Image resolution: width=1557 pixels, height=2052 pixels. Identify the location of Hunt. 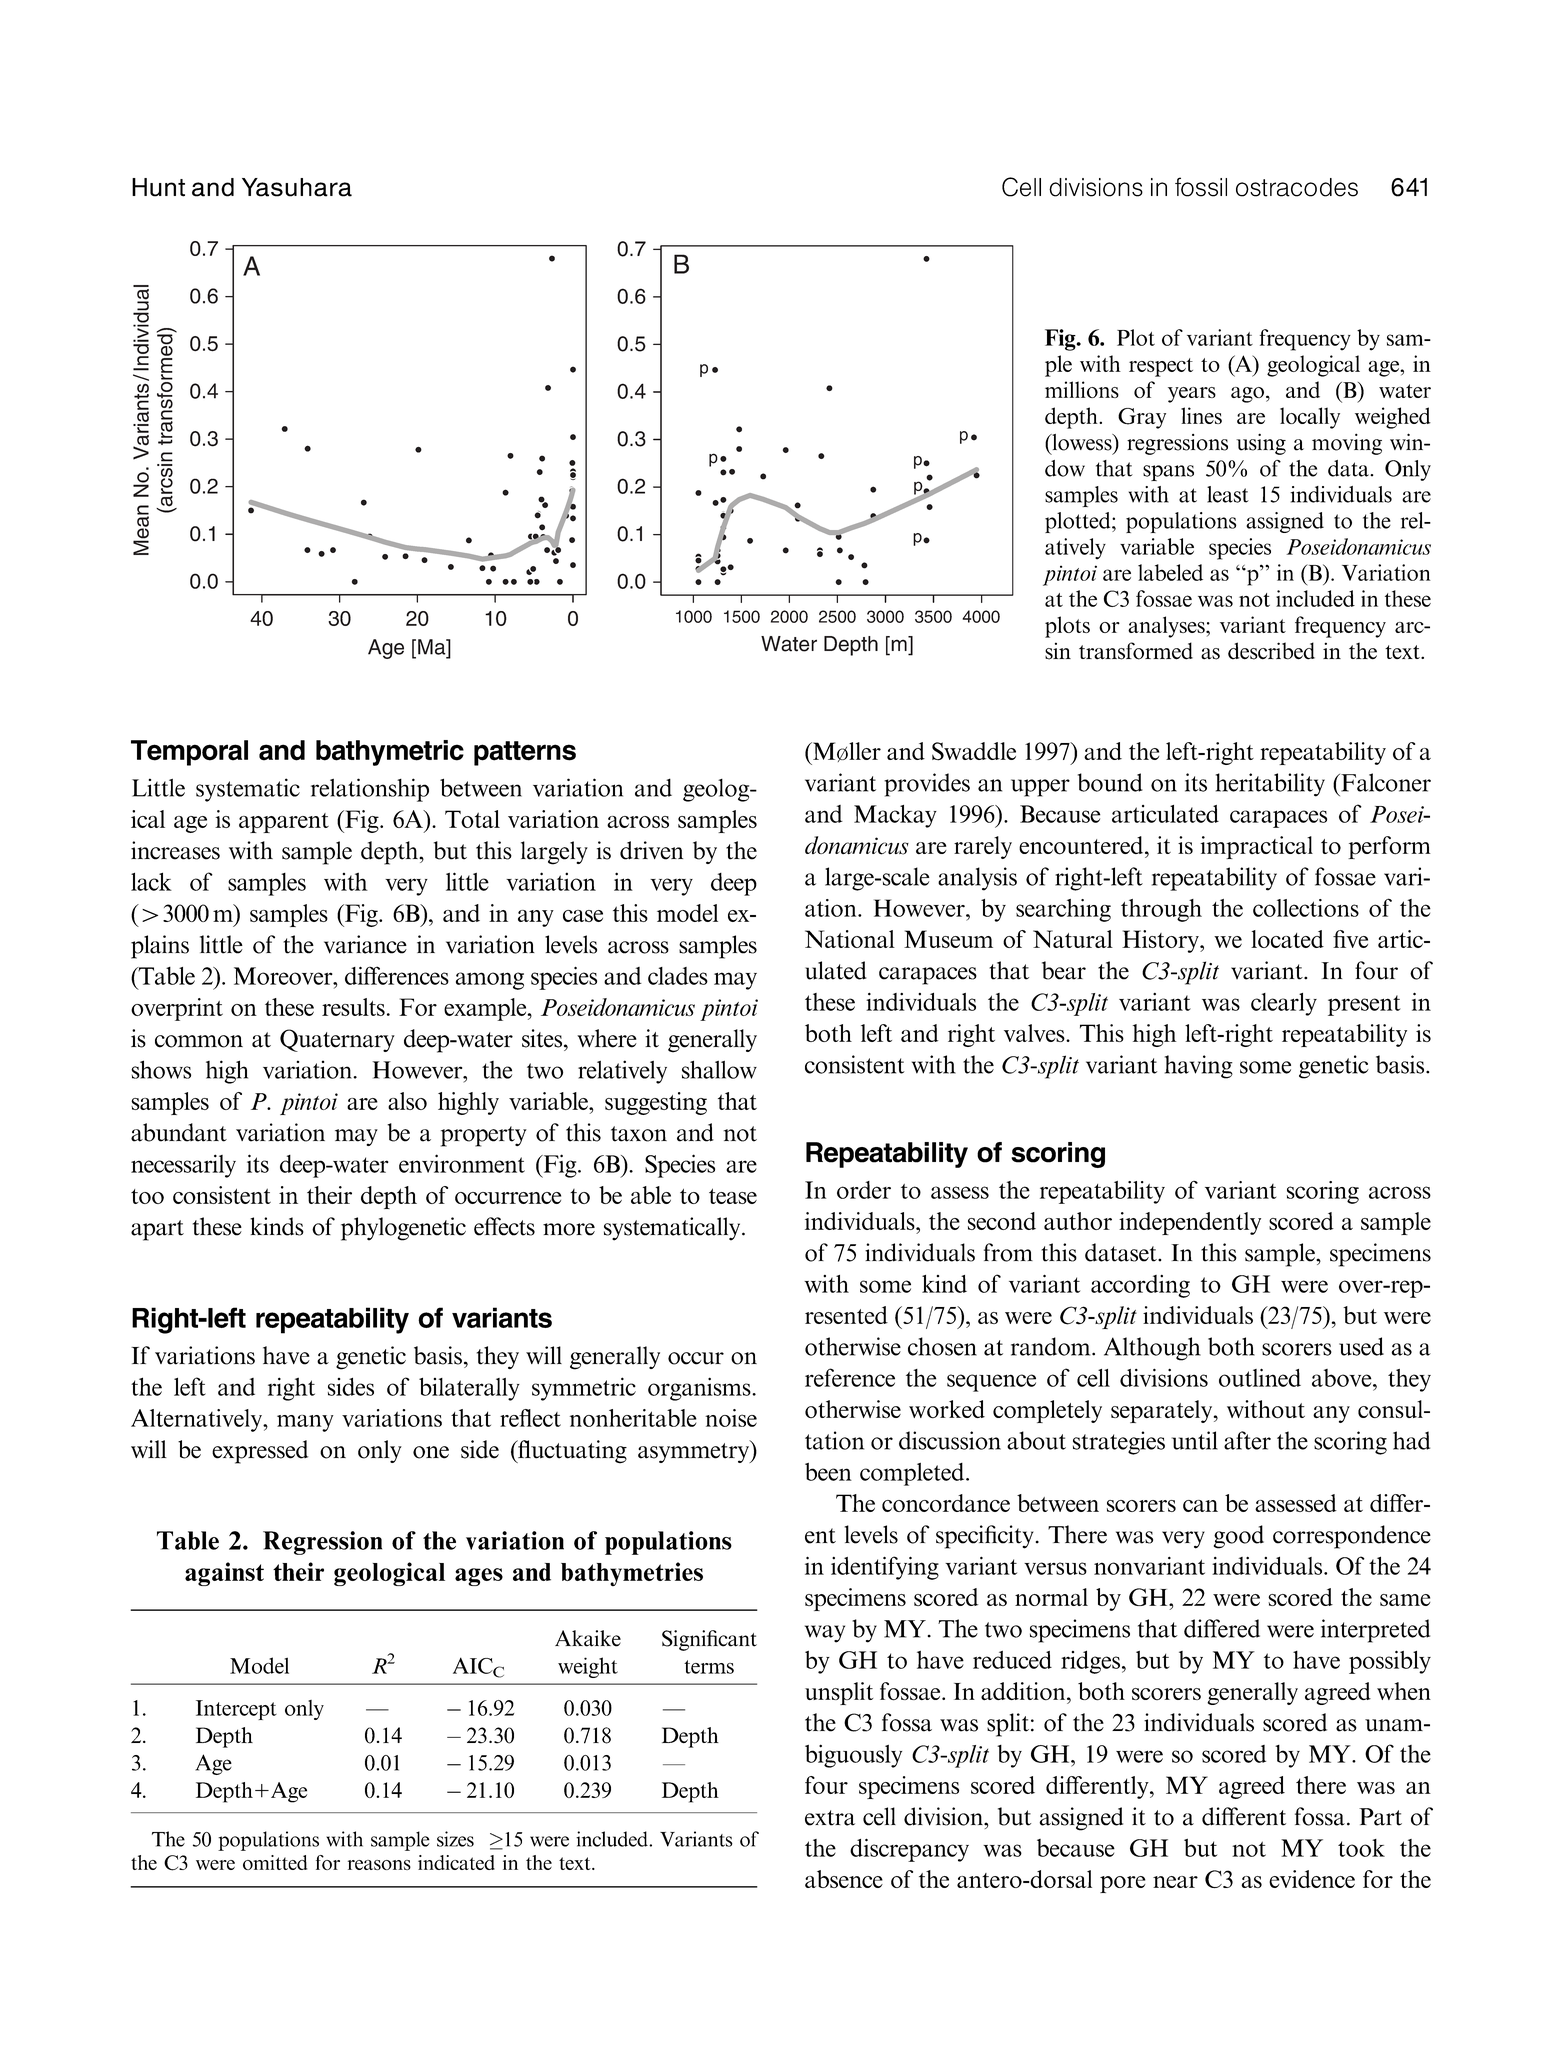
(158, 187).
